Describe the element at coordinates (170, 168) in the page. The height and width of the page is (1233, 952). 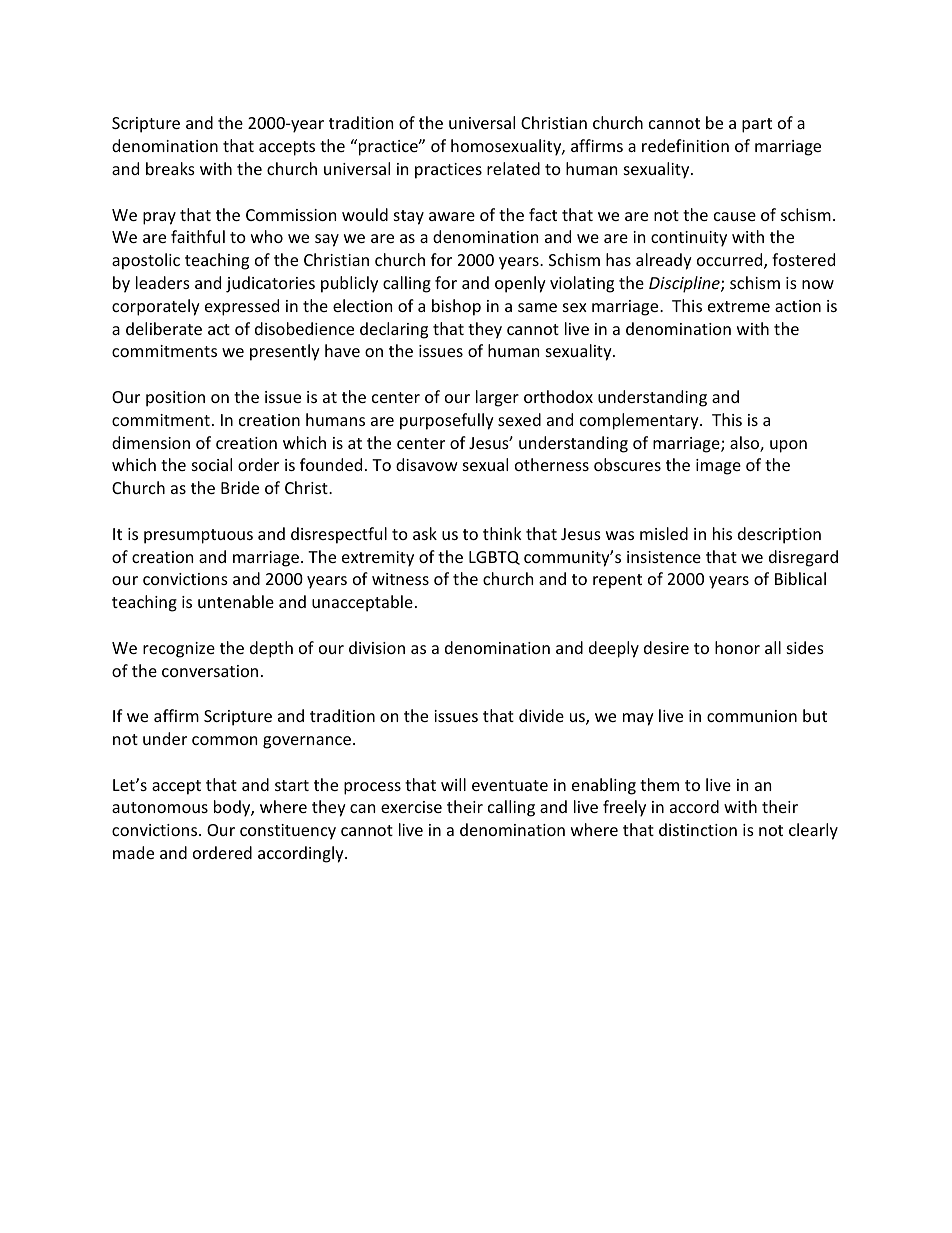
I see `breaks` at that location.
